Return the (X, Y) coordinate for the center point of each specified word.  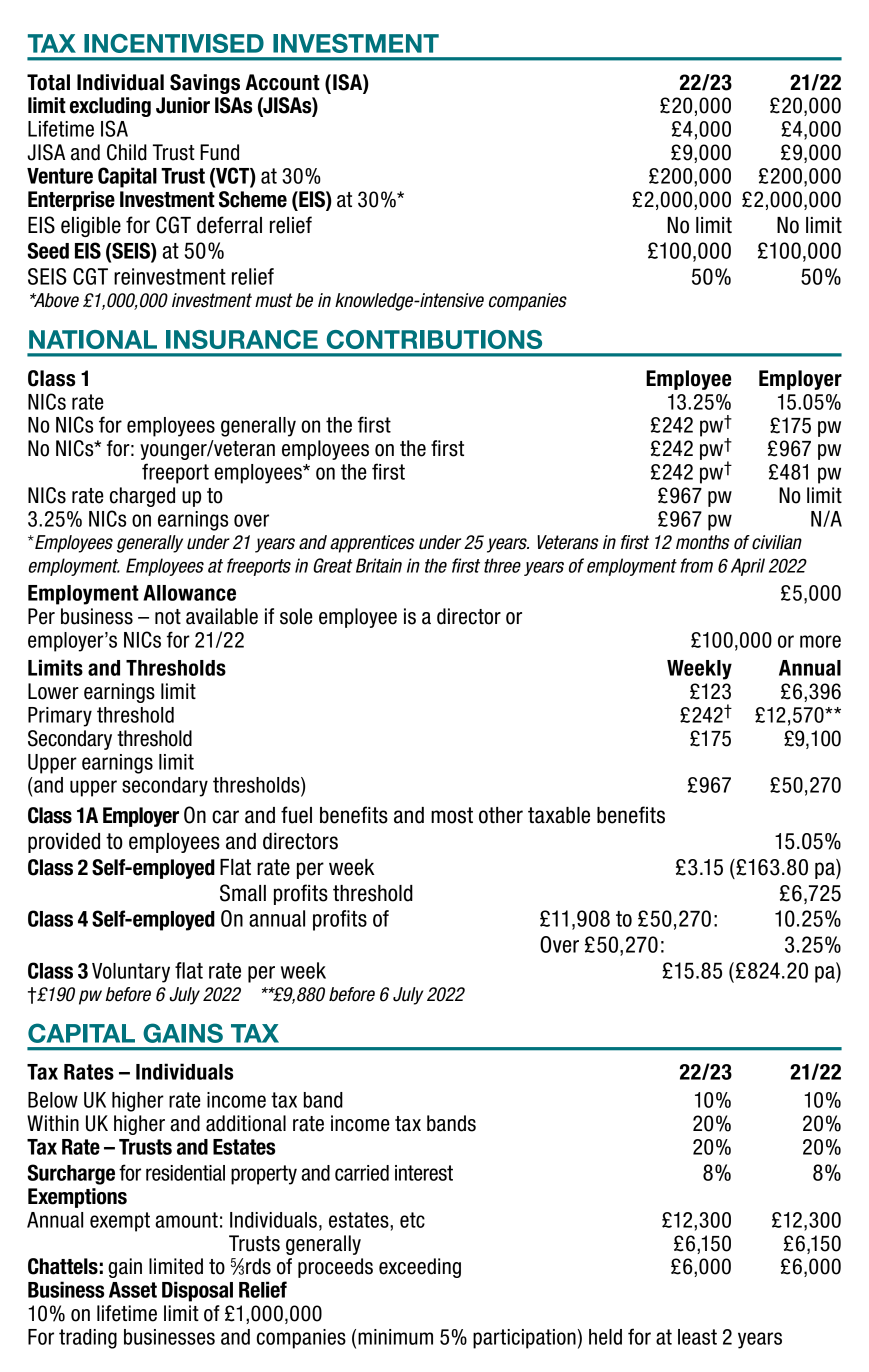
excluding (110, 107)
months (703, 542)
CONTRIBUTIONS (434, 339)
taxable (559, 815)
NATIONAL (93, 339)
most (452, 815)
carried (362, 1173)
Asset (133, 1290)
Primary (60, 717)
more (820, 641)
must (273, 300)
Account (282, 82)
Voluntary (131, 973)
